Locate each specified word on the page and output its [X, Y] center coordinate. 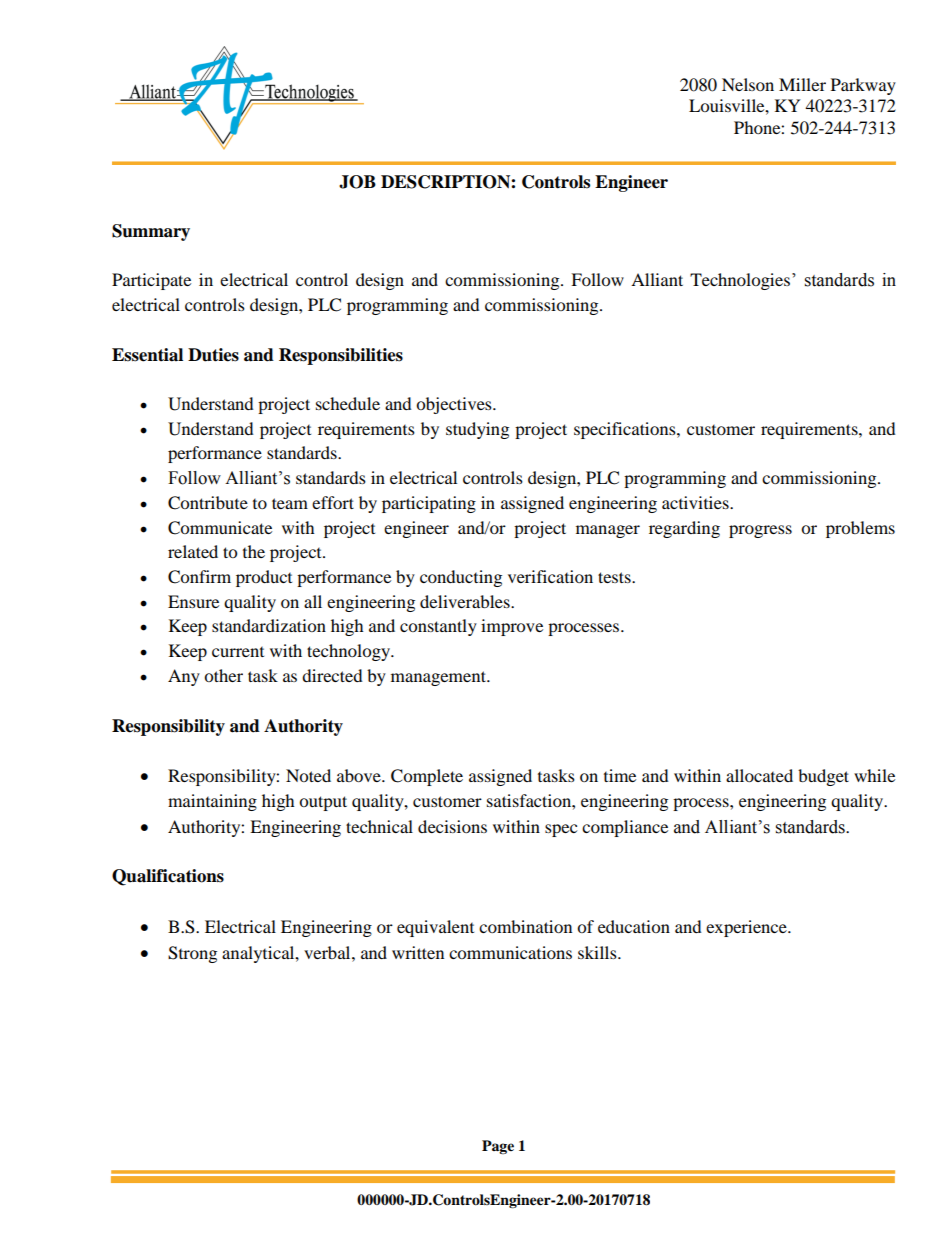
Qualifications [168, 877]
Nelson [748, 84]
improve [512, 627]
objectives [455, 405]
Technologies [740, 281]
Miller [802, 84]
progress [760, 531]
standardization [269, 625]
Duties [213, 355]
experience [747, 928]
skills [598, 952]
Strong [192, 954]
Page [498, 1147]
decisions [452, 826]
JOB [357, 182]
